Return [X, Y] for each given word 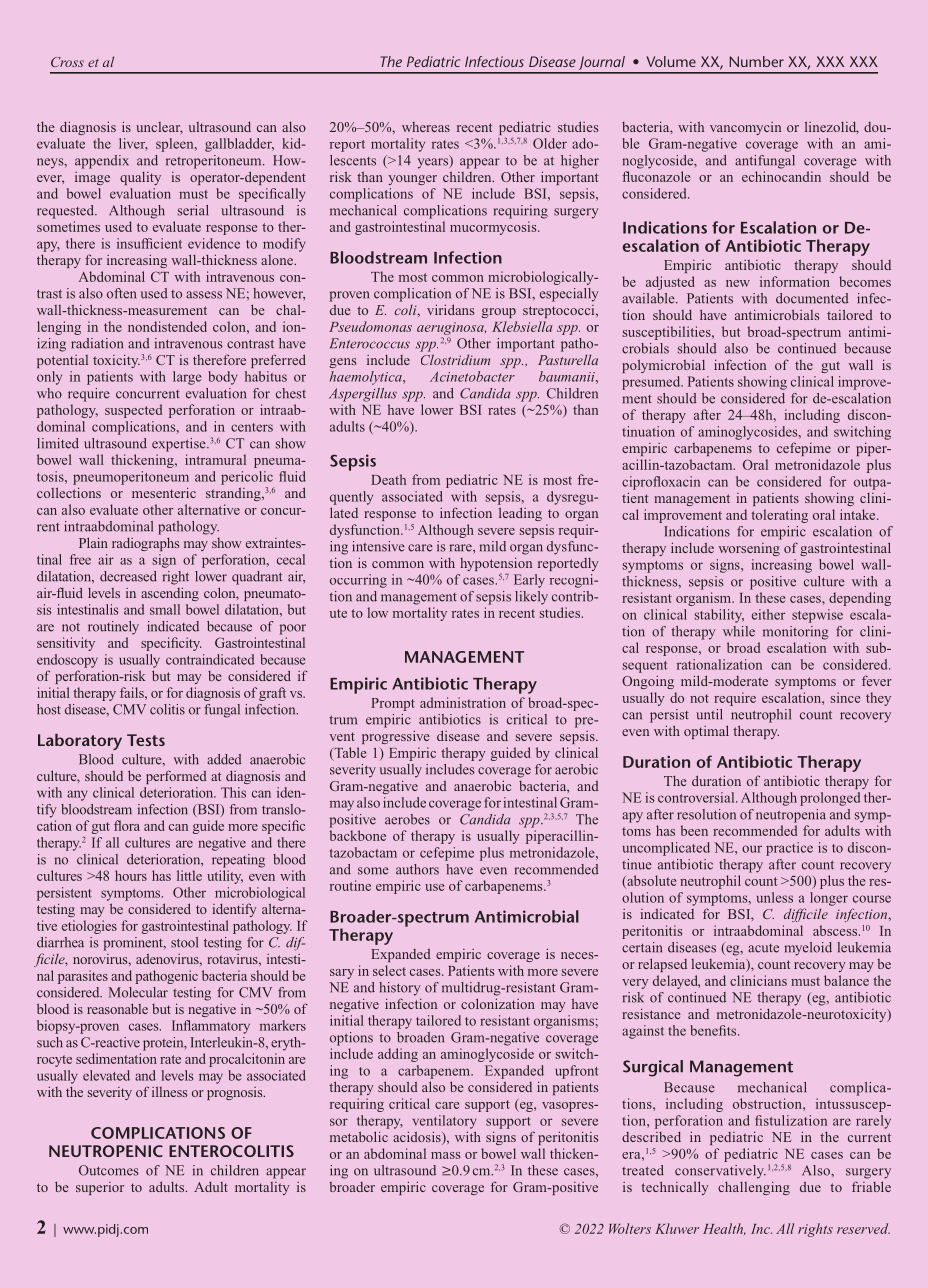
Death [388, 479]
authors [417, 869]
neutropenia [791, 816]
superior [100, 1188]
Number [757, 61]
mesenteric [164, 492]
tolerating [779, 516]
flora [127, 825]
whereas [426, 127]
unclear [159, 128]
